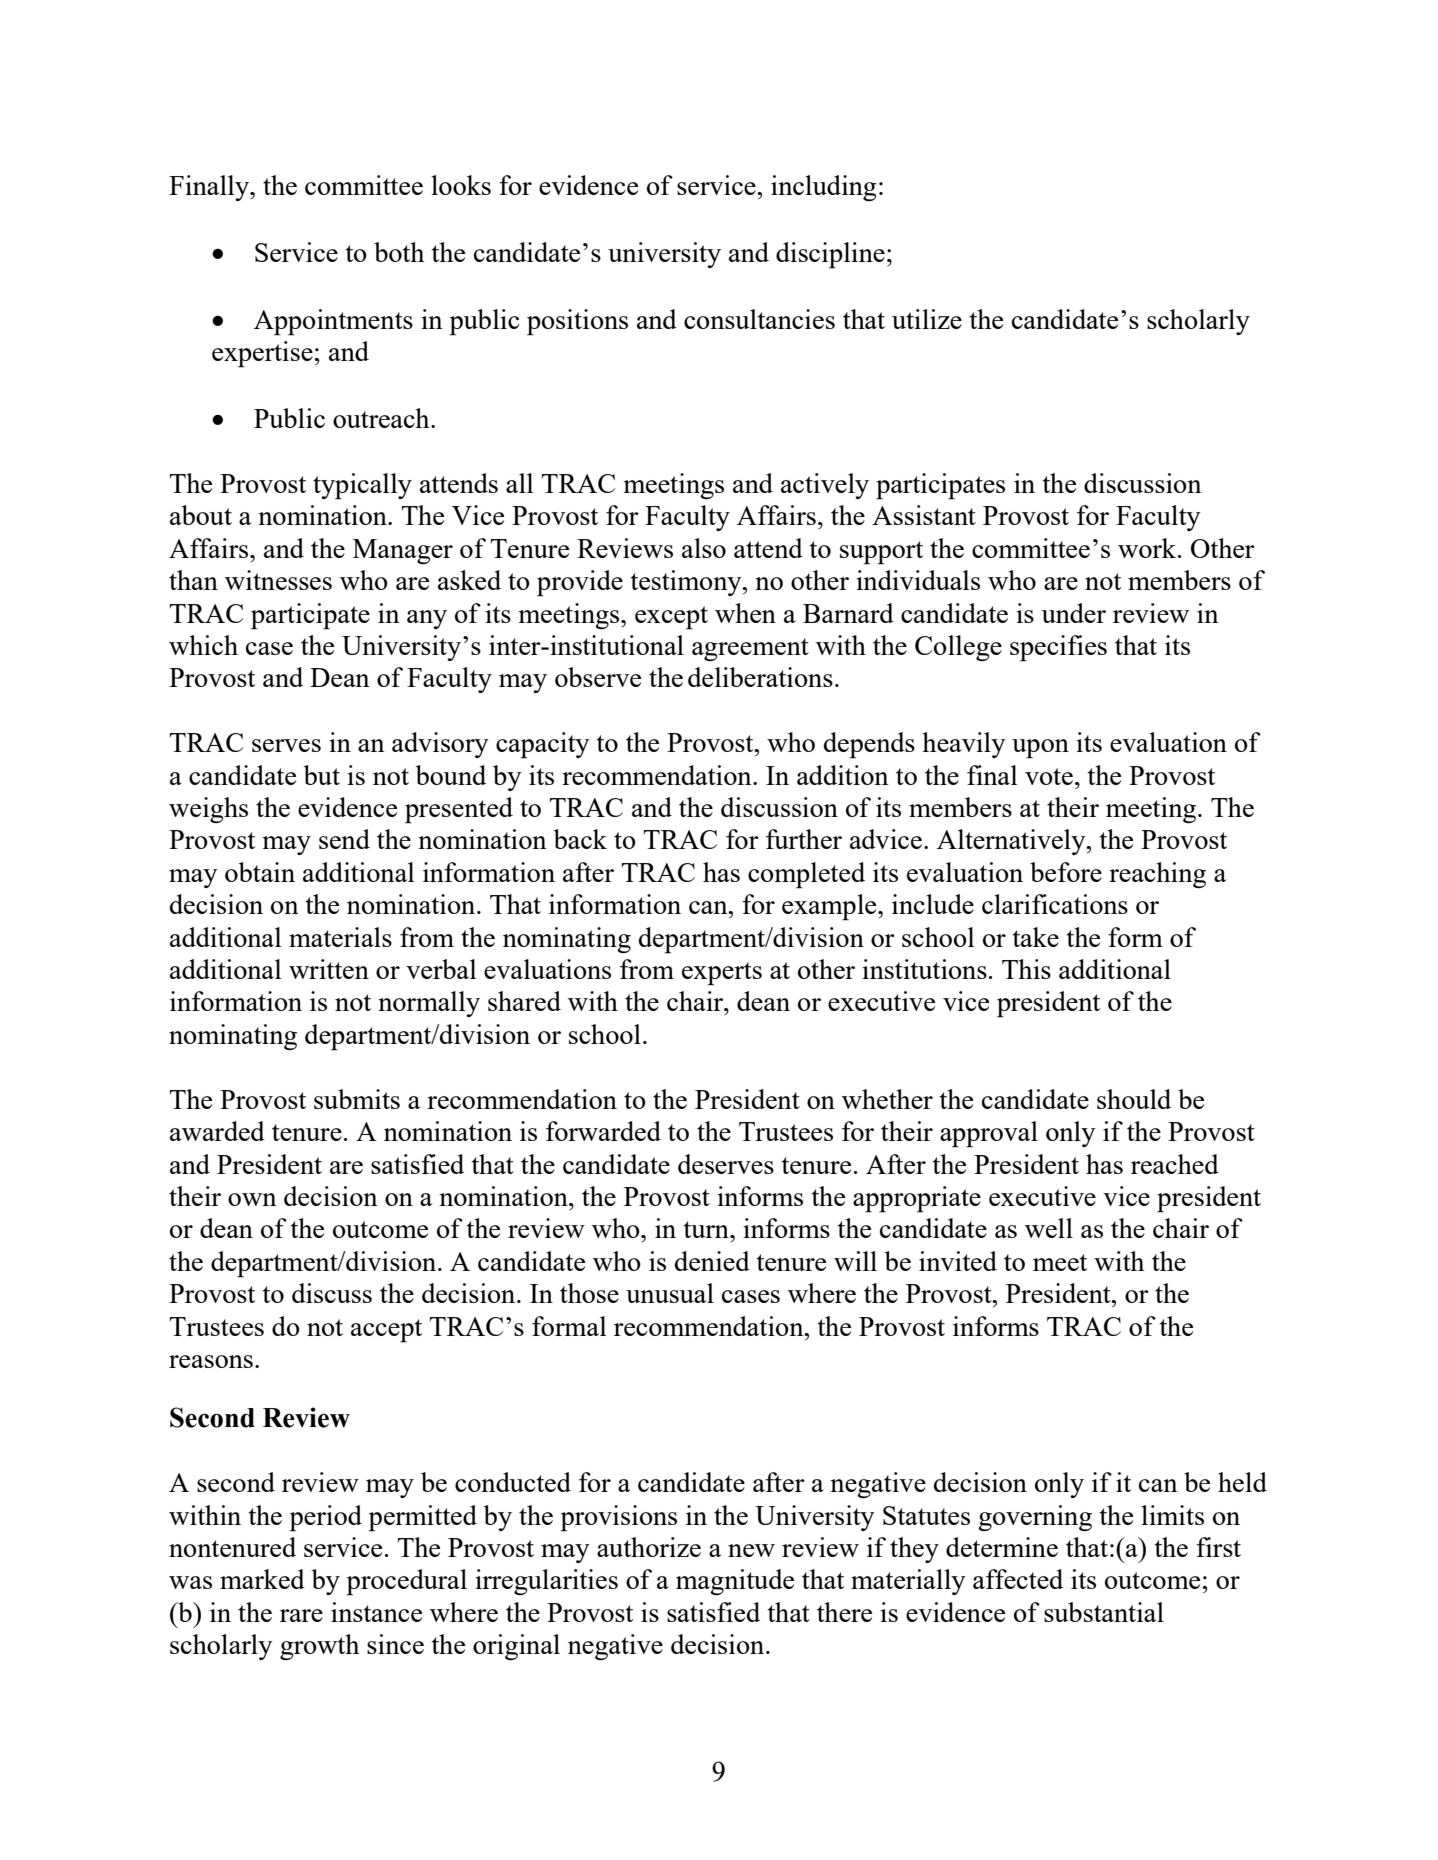 The height and width of the document is (1860, 1438). What do you see at coordinates (603, 1131) in the document?
I see `forwarded` at bounding box center [603, 1131].
